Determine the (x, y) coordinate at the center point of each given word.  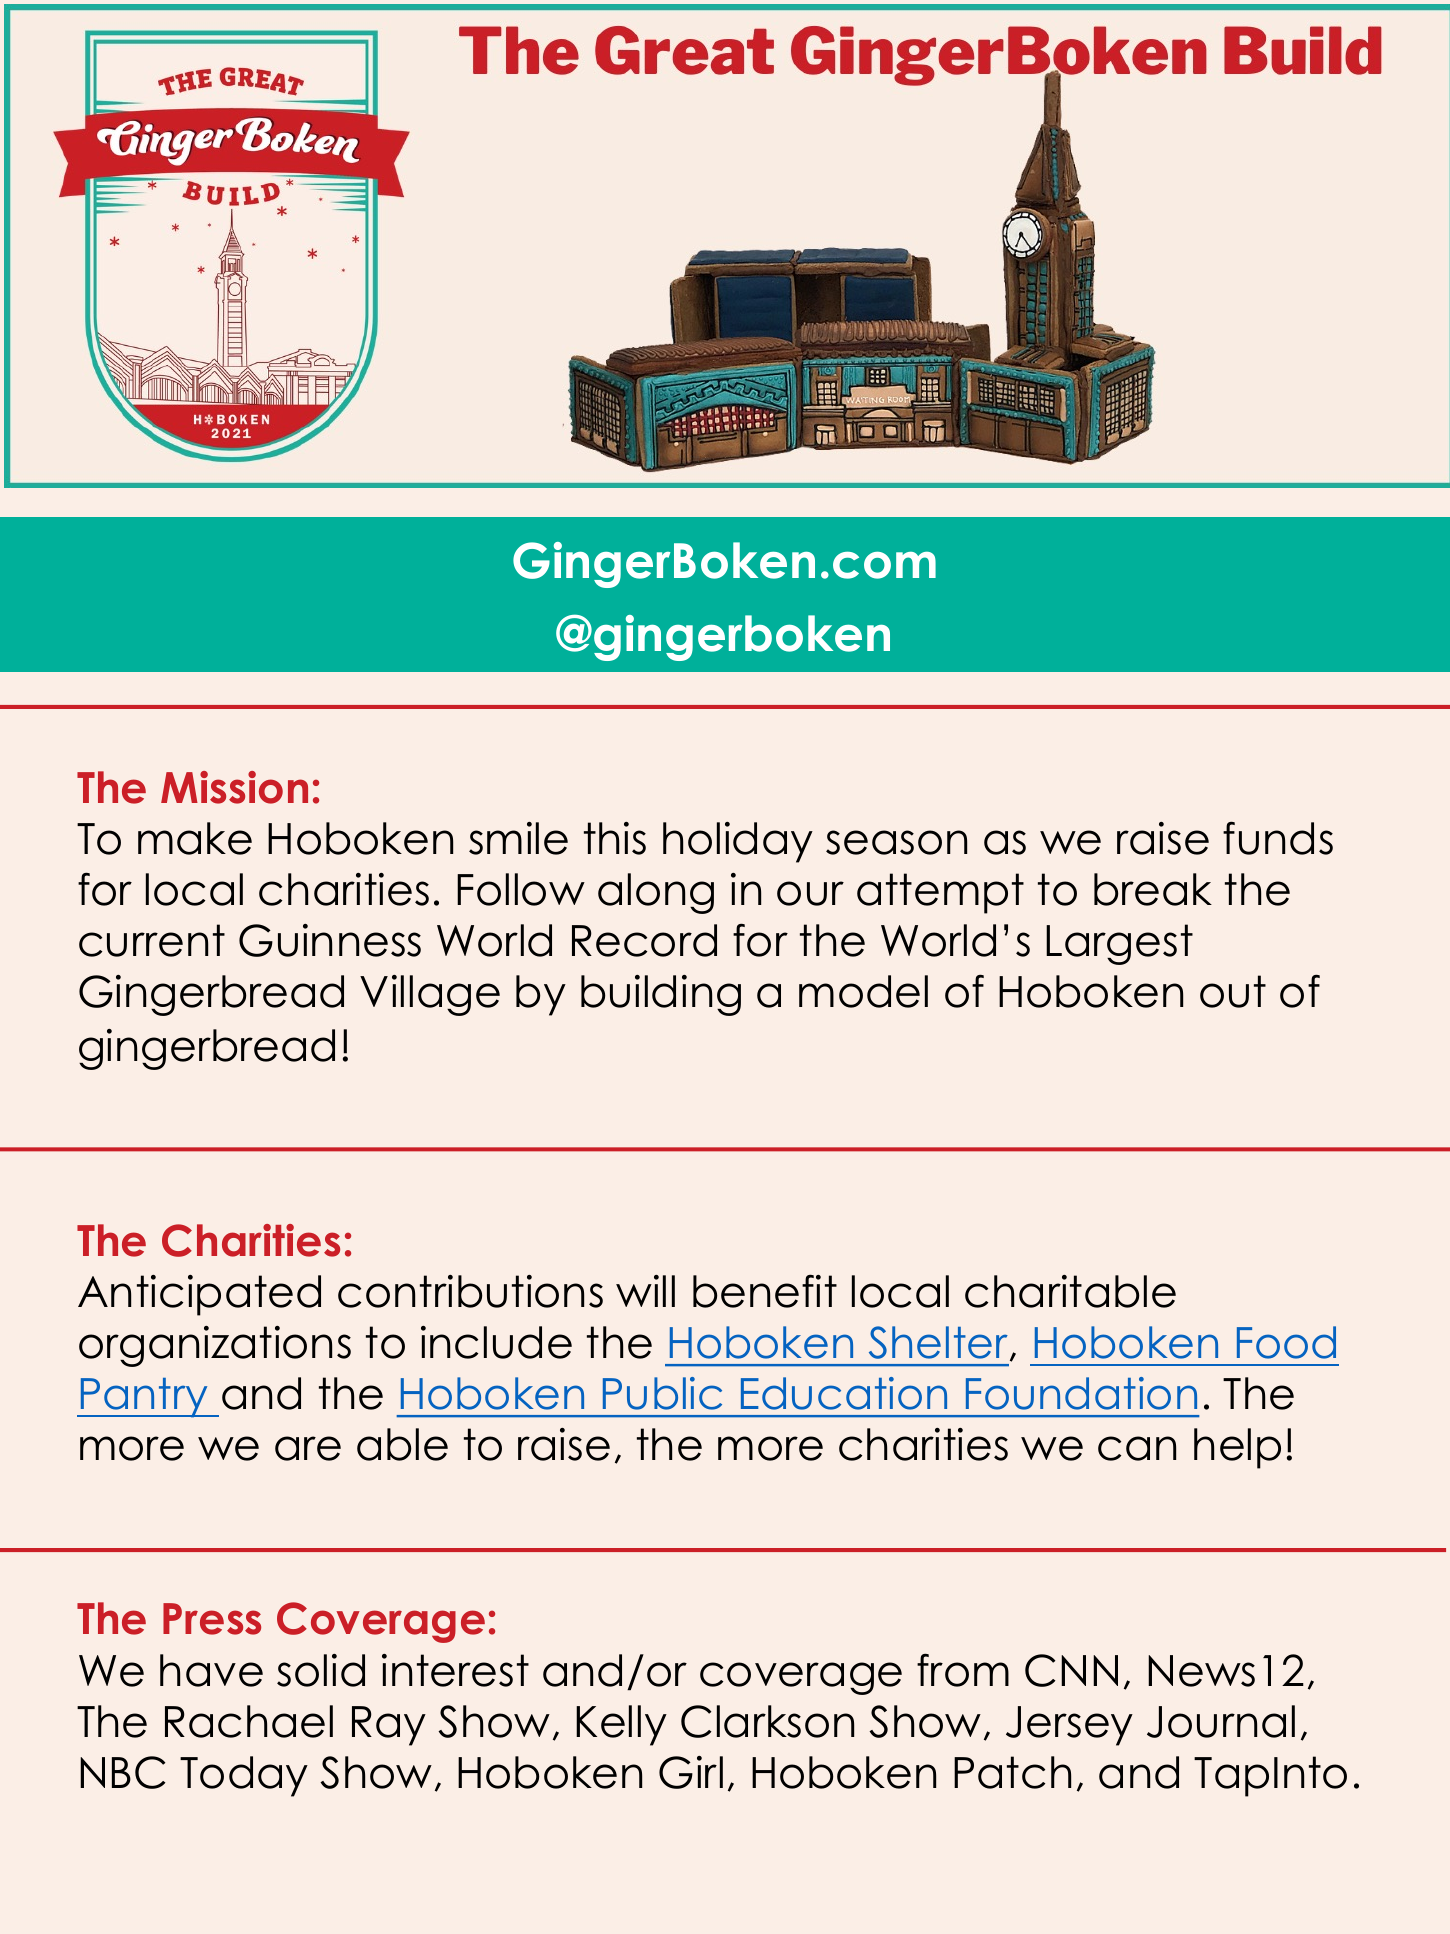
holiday (738, 842)
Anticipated (199, 1295)
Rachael (249, 1721)
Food (1286, 1342)
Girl (691, 1772)
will (645, 1291)
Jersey (1069, 1726)
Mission (234, 787)
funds (1278, 838)
